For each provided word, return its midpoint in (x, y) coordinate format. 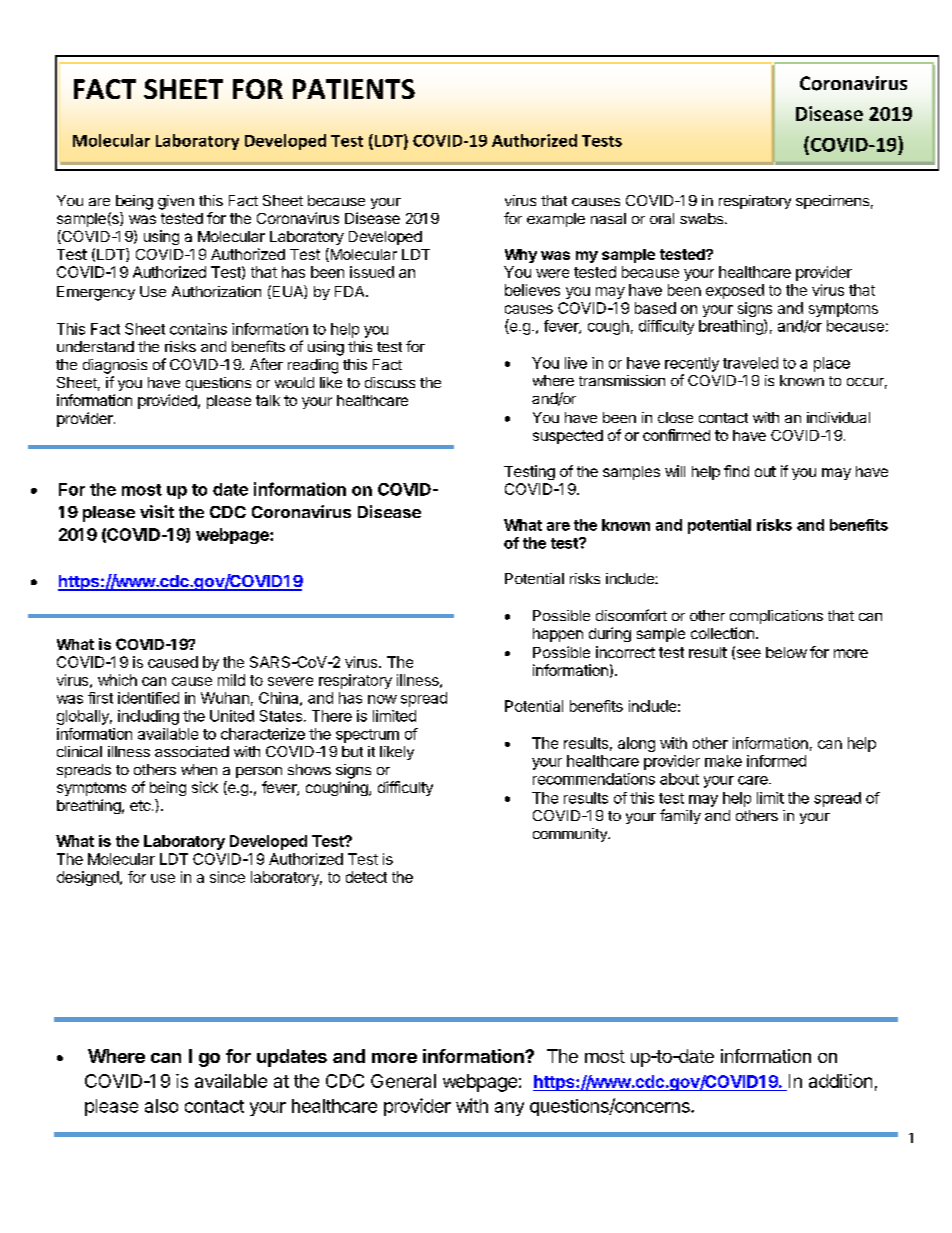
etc (141, 805)
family (680, 816)
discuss (390, 382)
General (403, 1081)
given (176, 202)
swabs (701, 218)
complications (776, 617)
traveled (750, 363)
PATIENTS (354, 89)
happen (558, 635)
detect (366, 877)
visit (157, 511)
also (161, 1106)
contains (198, 329)
